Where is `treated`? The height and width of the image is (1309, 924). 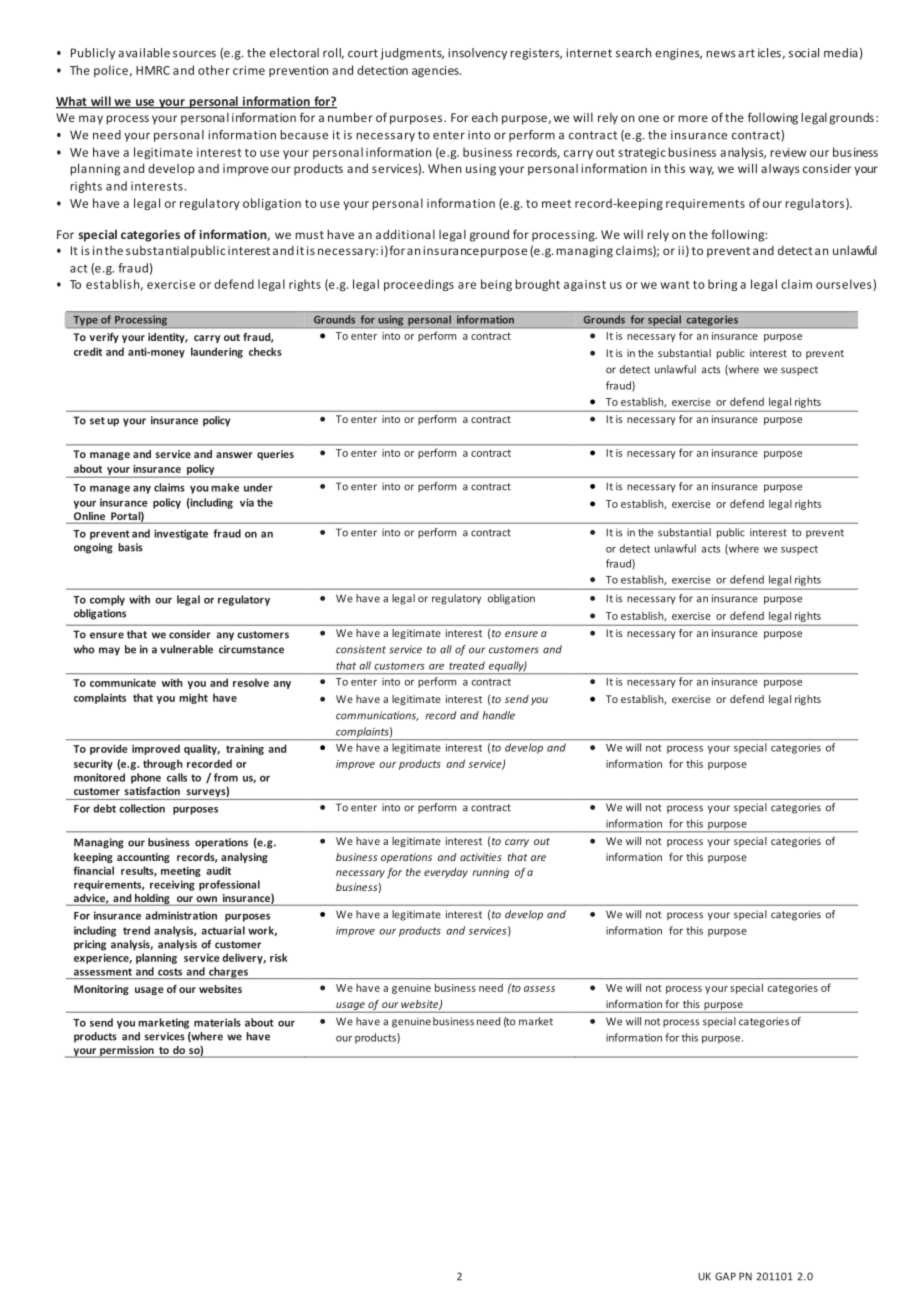 treated is located at coordinates (467, 665).
